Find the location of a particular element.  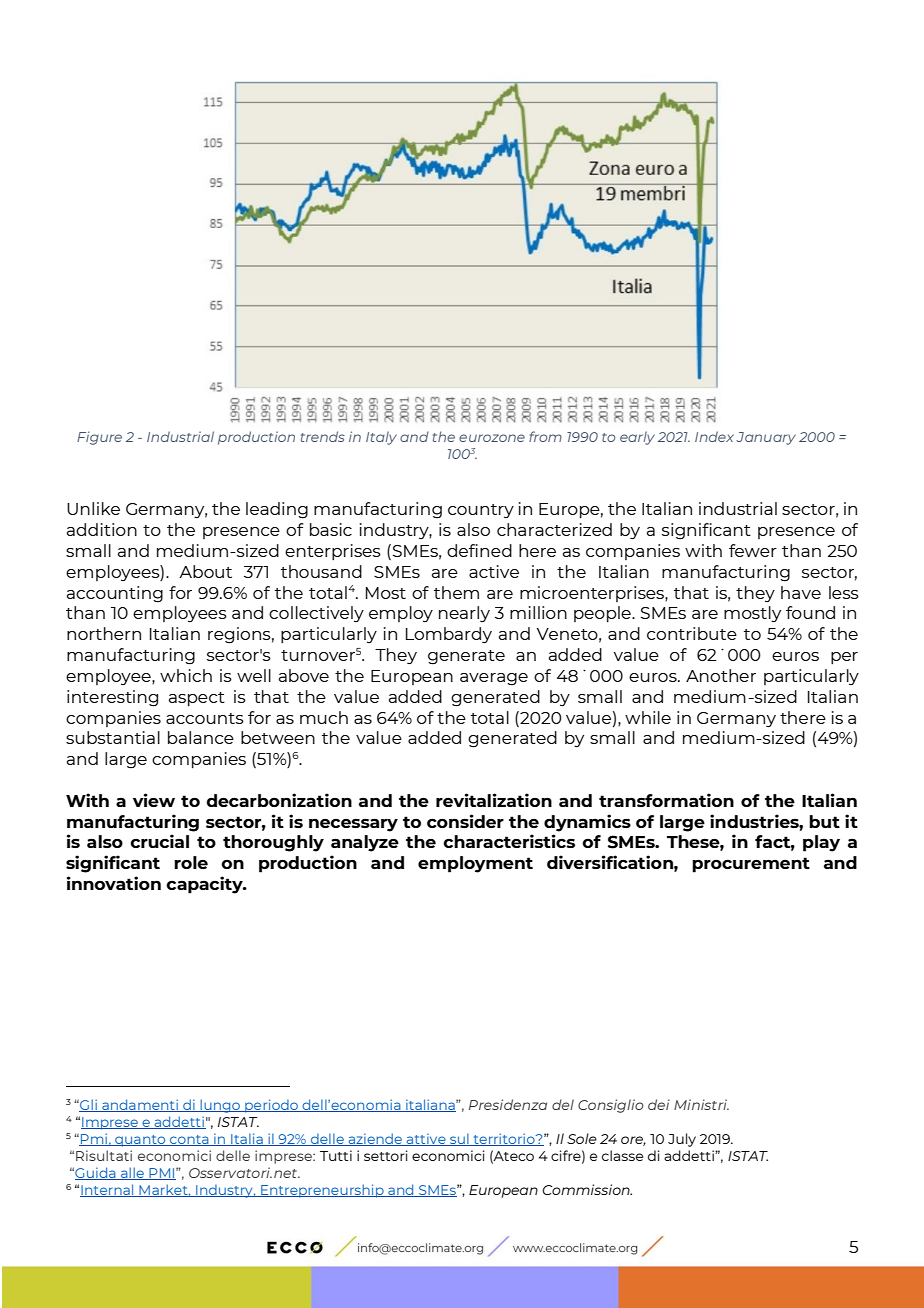

alle is located at coordinates (133, 1173).
